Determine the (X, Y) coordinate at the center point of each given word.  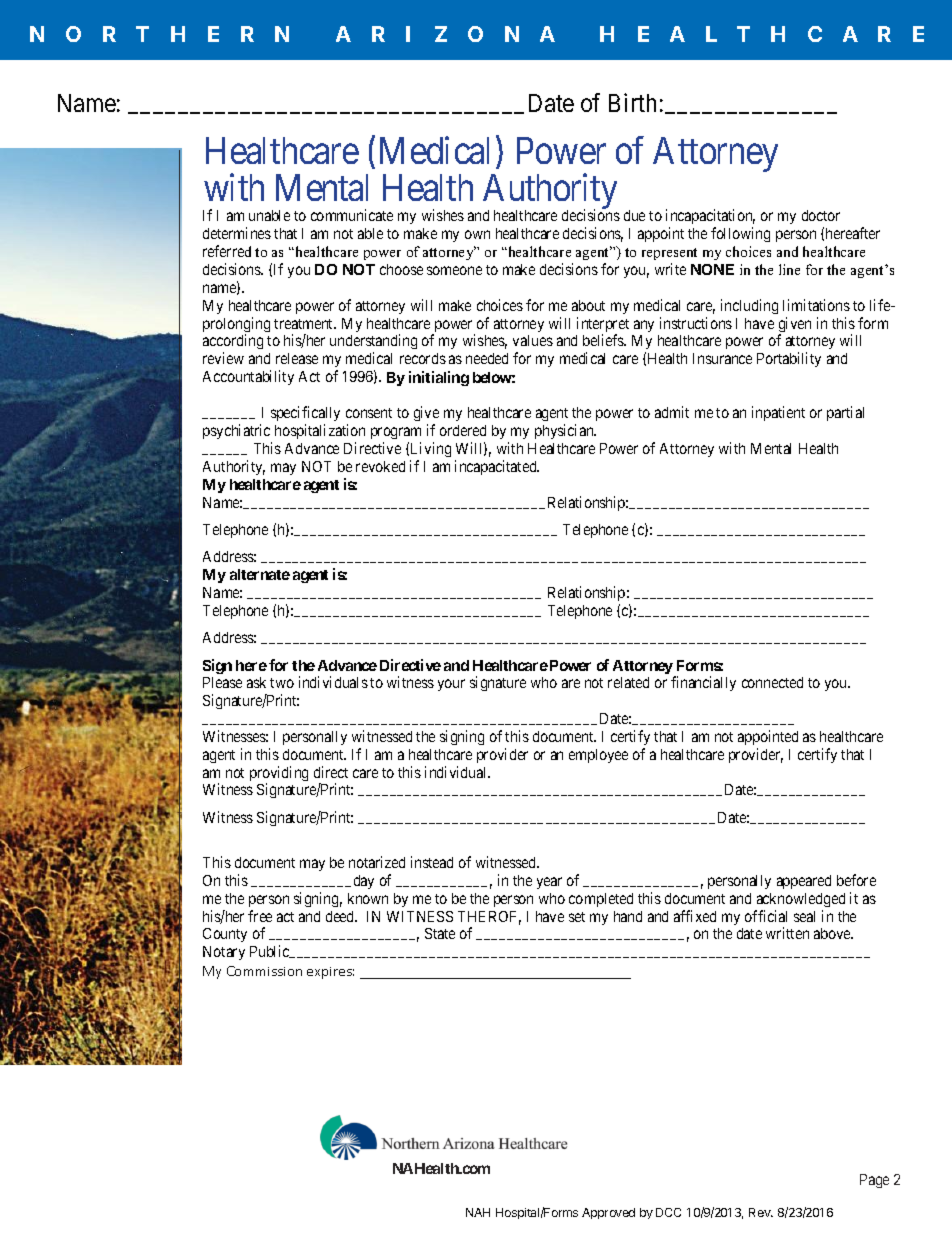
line (789, 269)
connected (772, 682)
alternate (260, 574)
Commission (264, 971)
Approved (608, 1213)
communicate (352, 215)
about (588, 305)
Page (874, 1181)
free (260, 916)
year (549, 883)
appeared (804, 882)
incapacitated (497, 467)
